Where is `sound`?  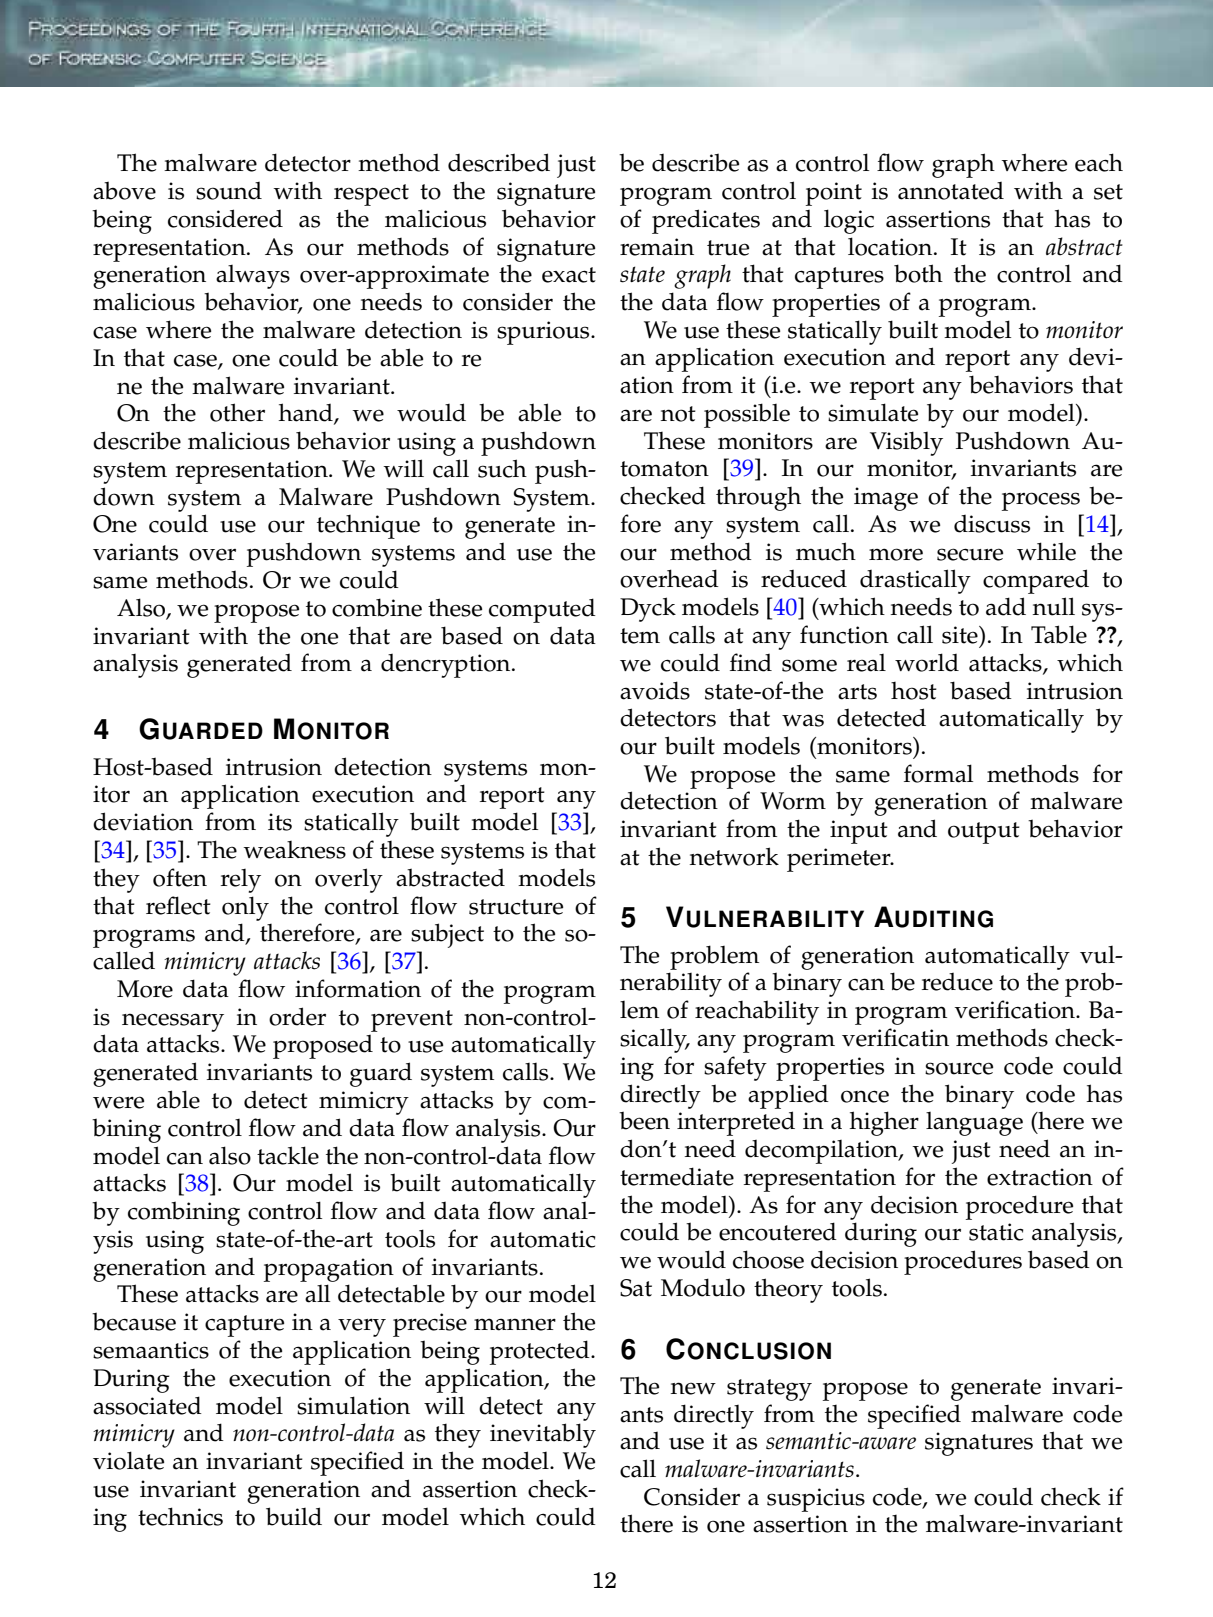
sound is located at coordinates (229, 191).
